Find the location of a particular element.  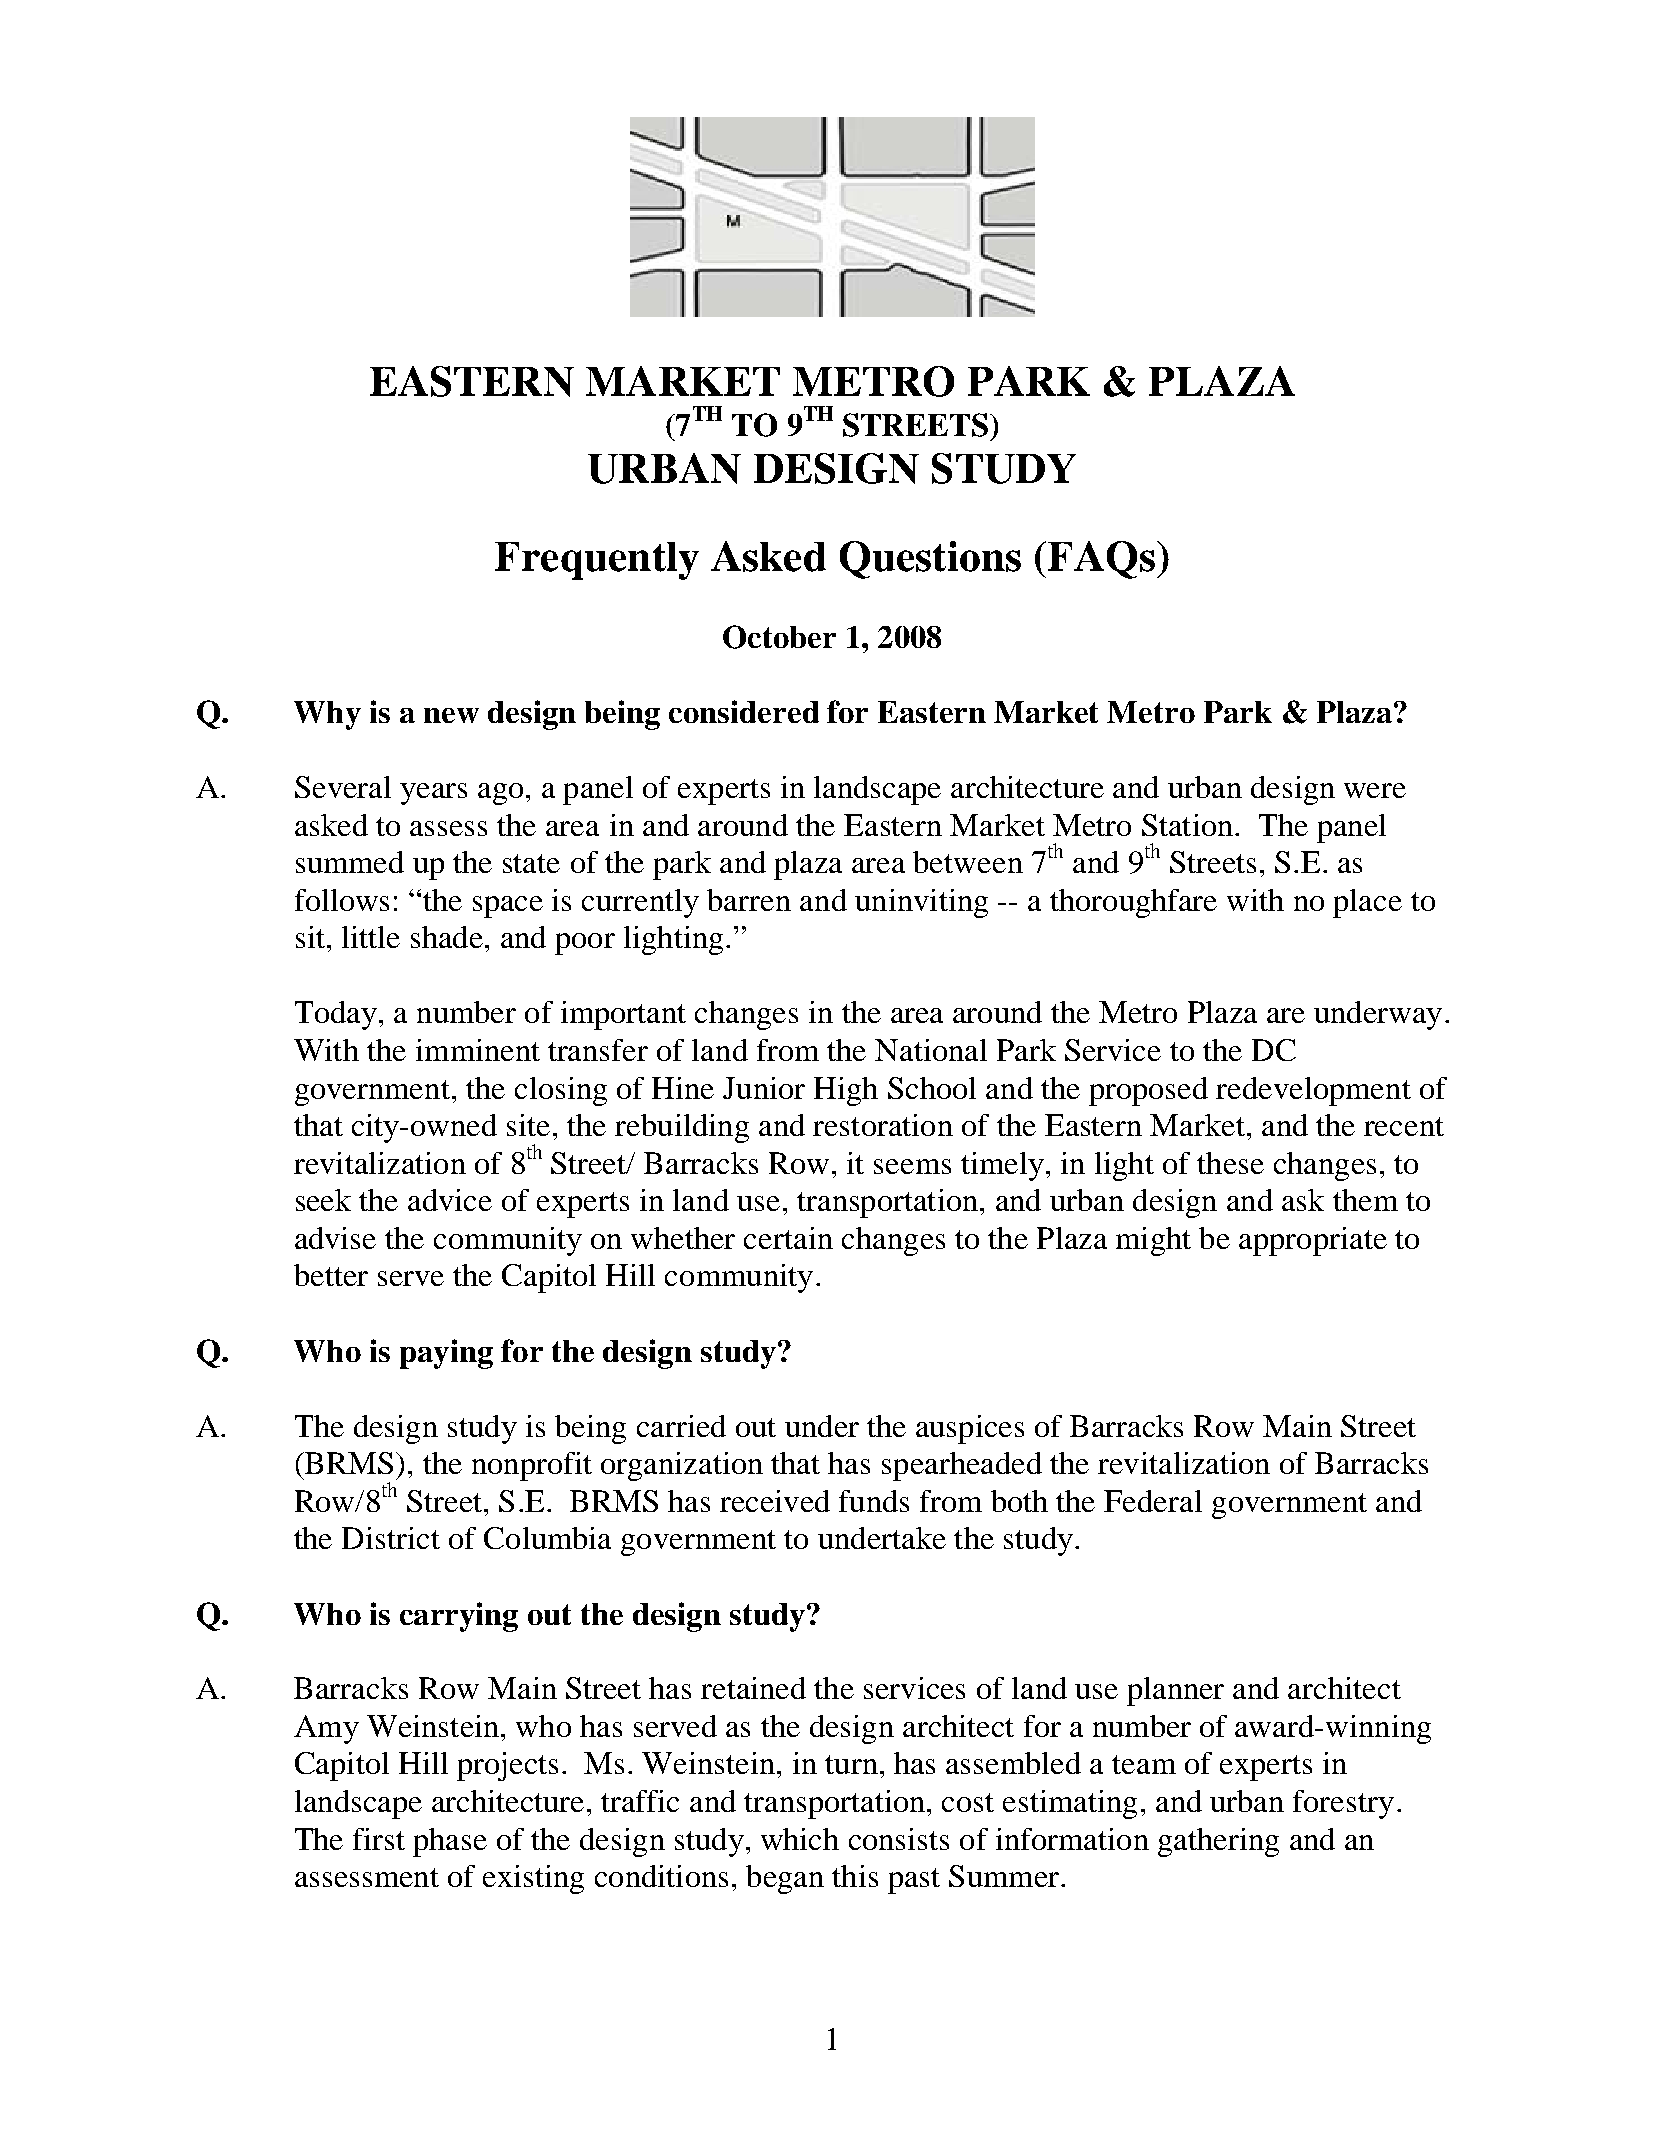

National is located at coordinates (931, 1050).
